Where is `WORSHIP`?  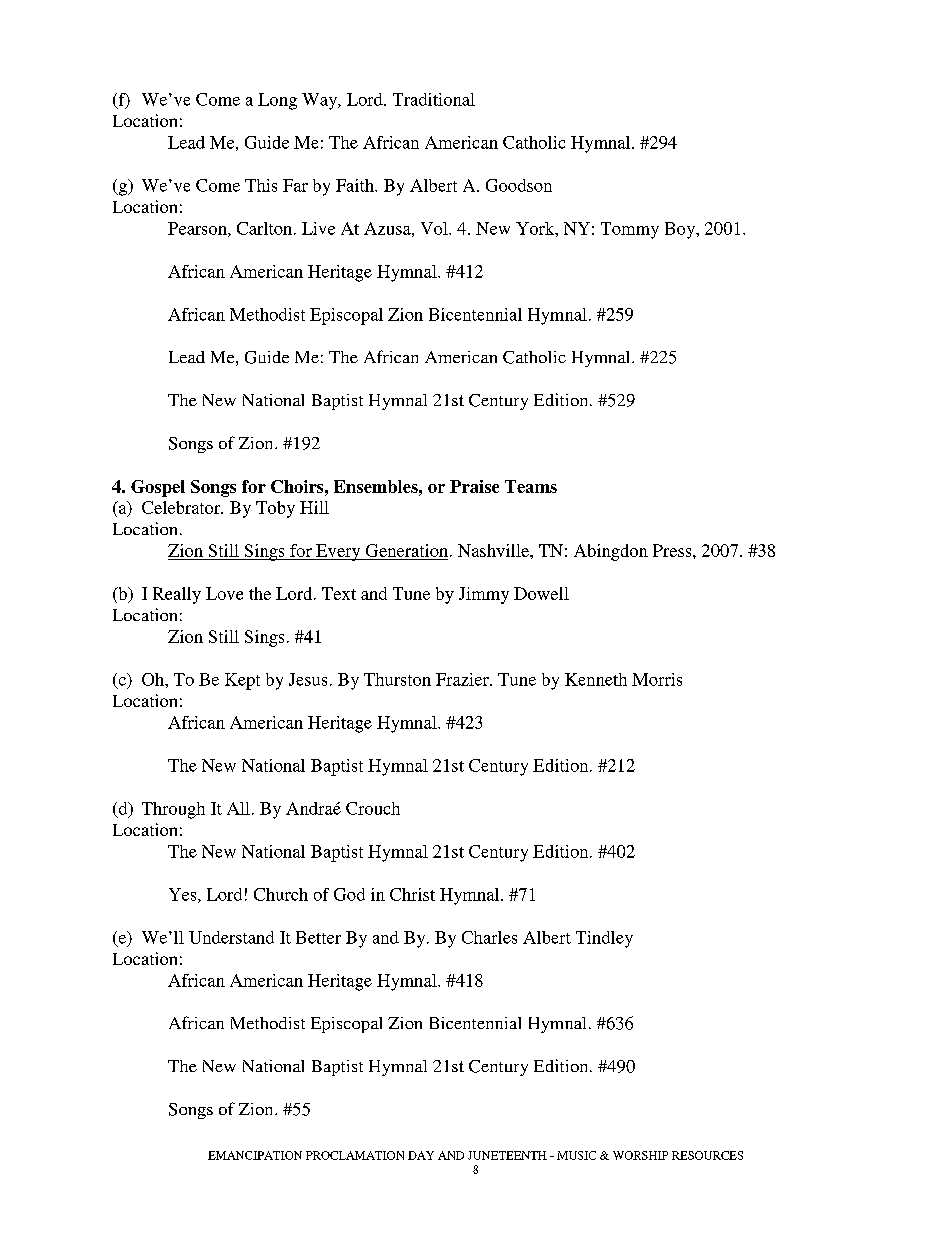 WORSHIP is located at coordinates (640, 1155).
